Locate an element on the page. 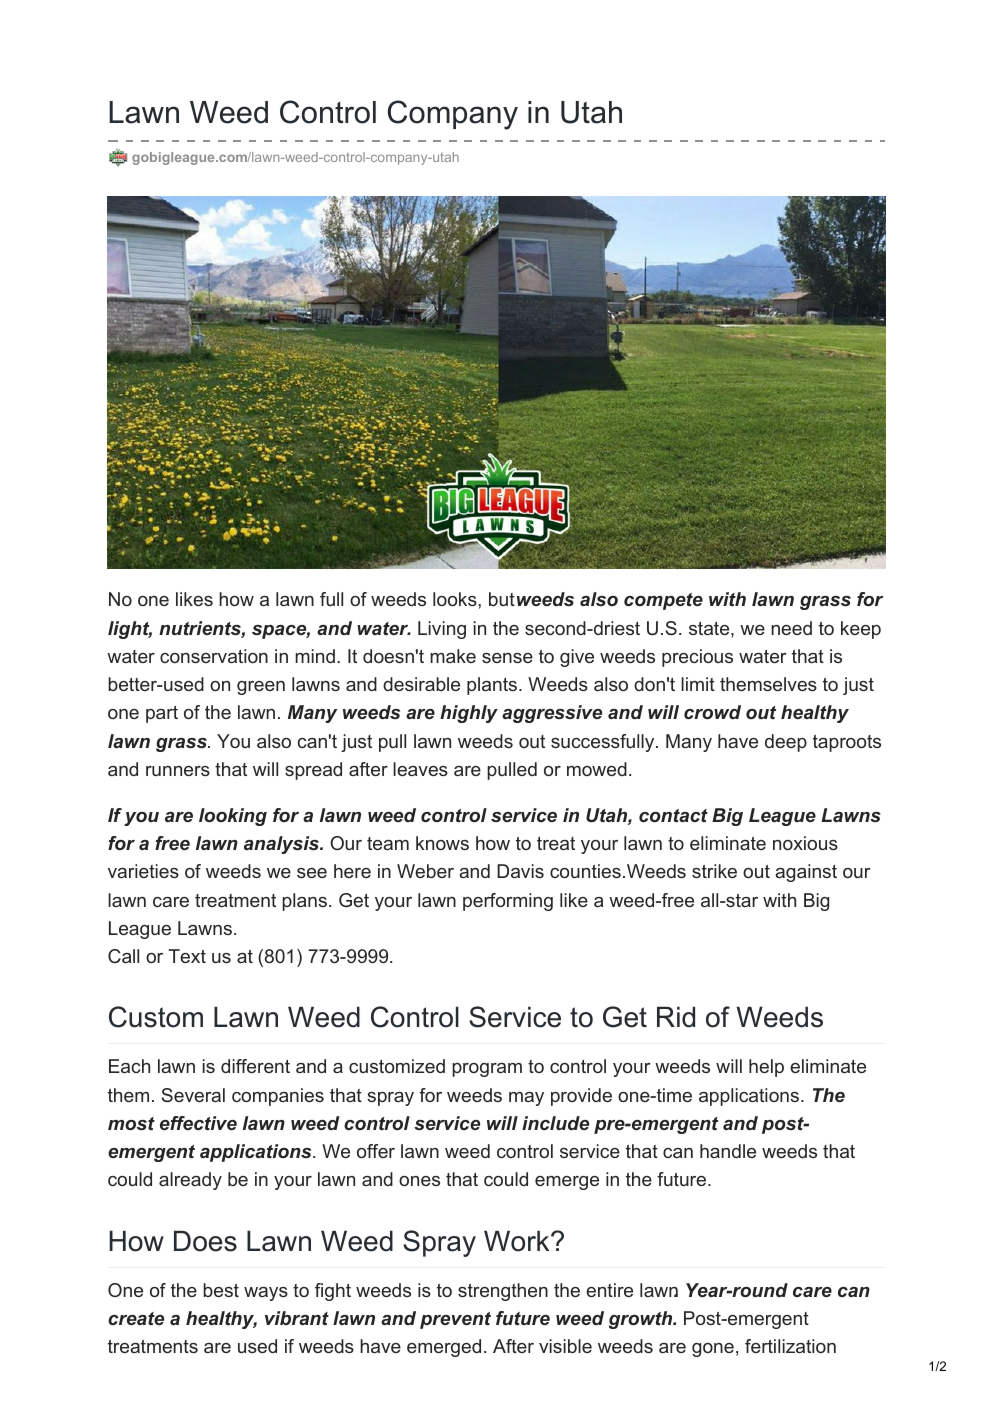 The width and height of the page is (994, 1407). fertilization is located at coordinates (790, 1346).
